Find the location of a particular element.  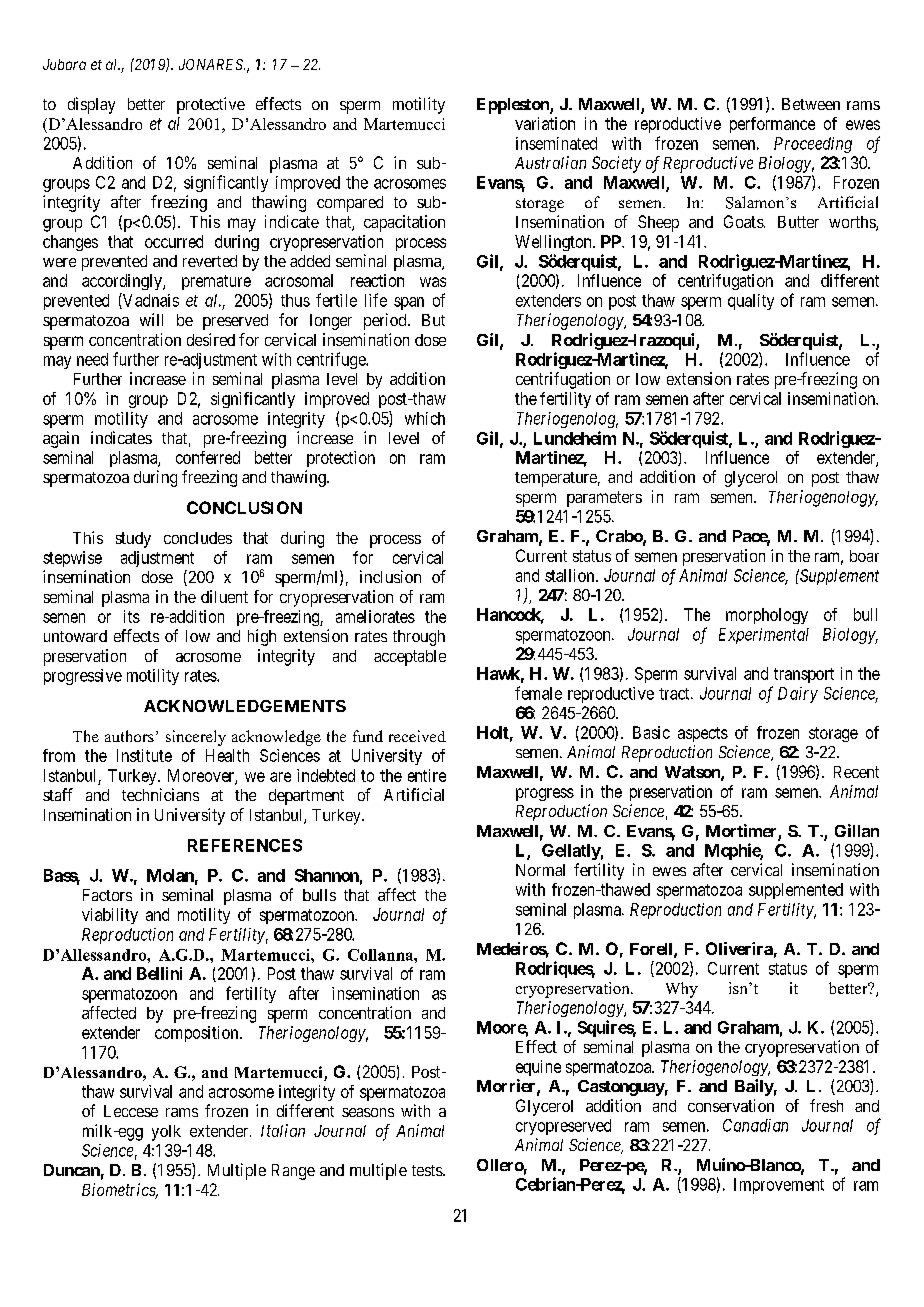

protective is located at coordinates (211, 105).
